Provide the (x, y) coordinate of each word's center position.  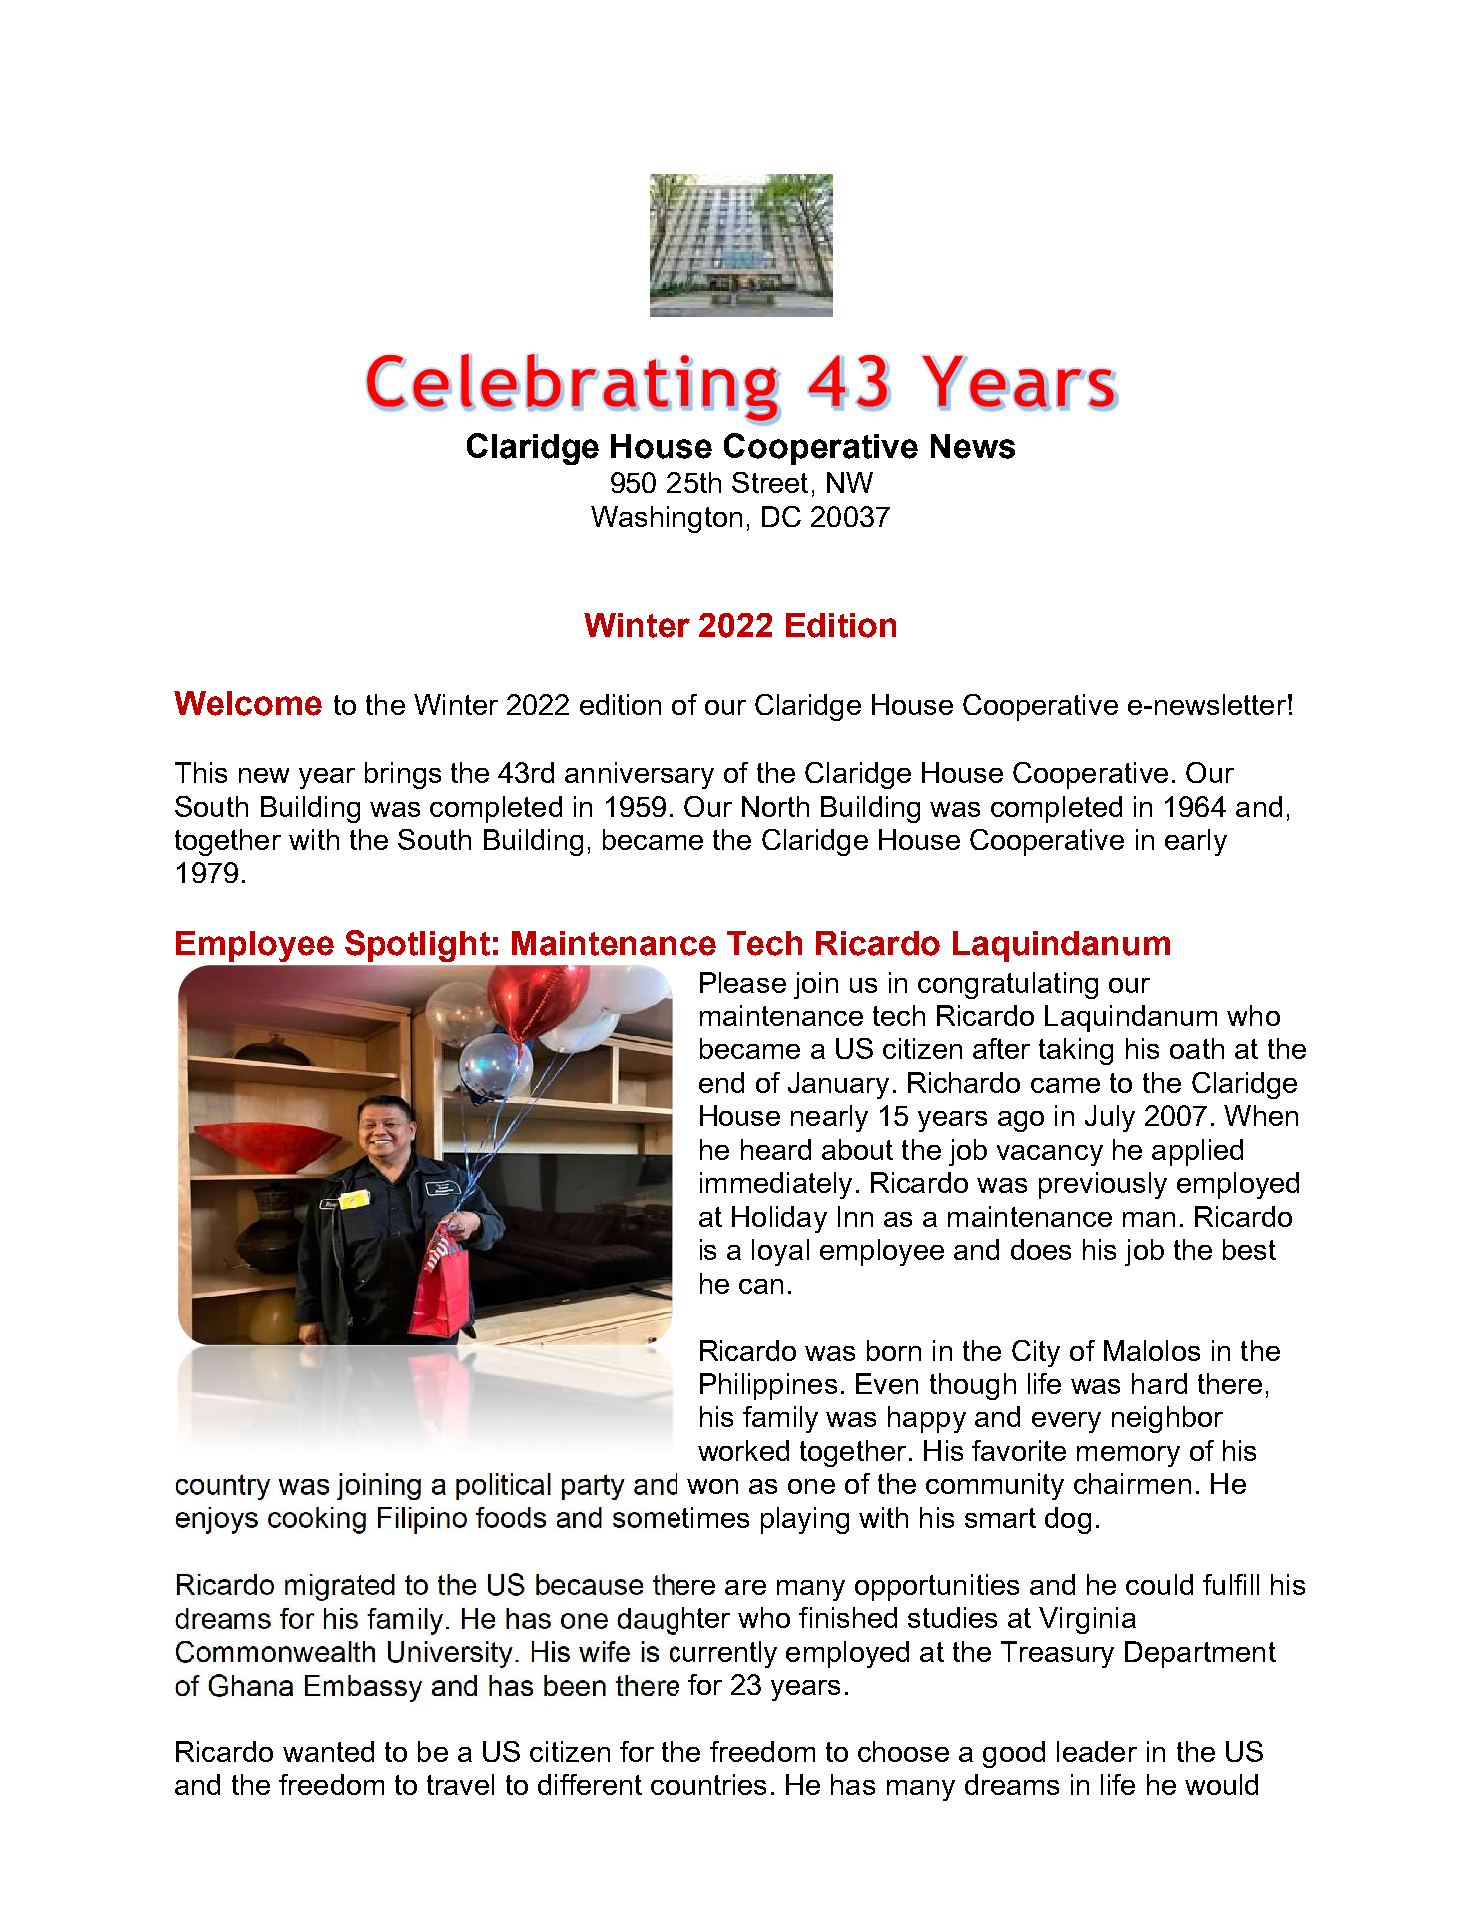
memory (1128, 1456)
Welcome (248, 703)
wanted (328, 1751)
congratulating (1008, 985)
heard (776, 1149)
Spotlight (417, 946)
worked (743, 1450)
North (775, 806)
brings (403, 775)
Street (770, 482)
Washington (666, 519)
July (1110, 1118)
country (223, 1487)
